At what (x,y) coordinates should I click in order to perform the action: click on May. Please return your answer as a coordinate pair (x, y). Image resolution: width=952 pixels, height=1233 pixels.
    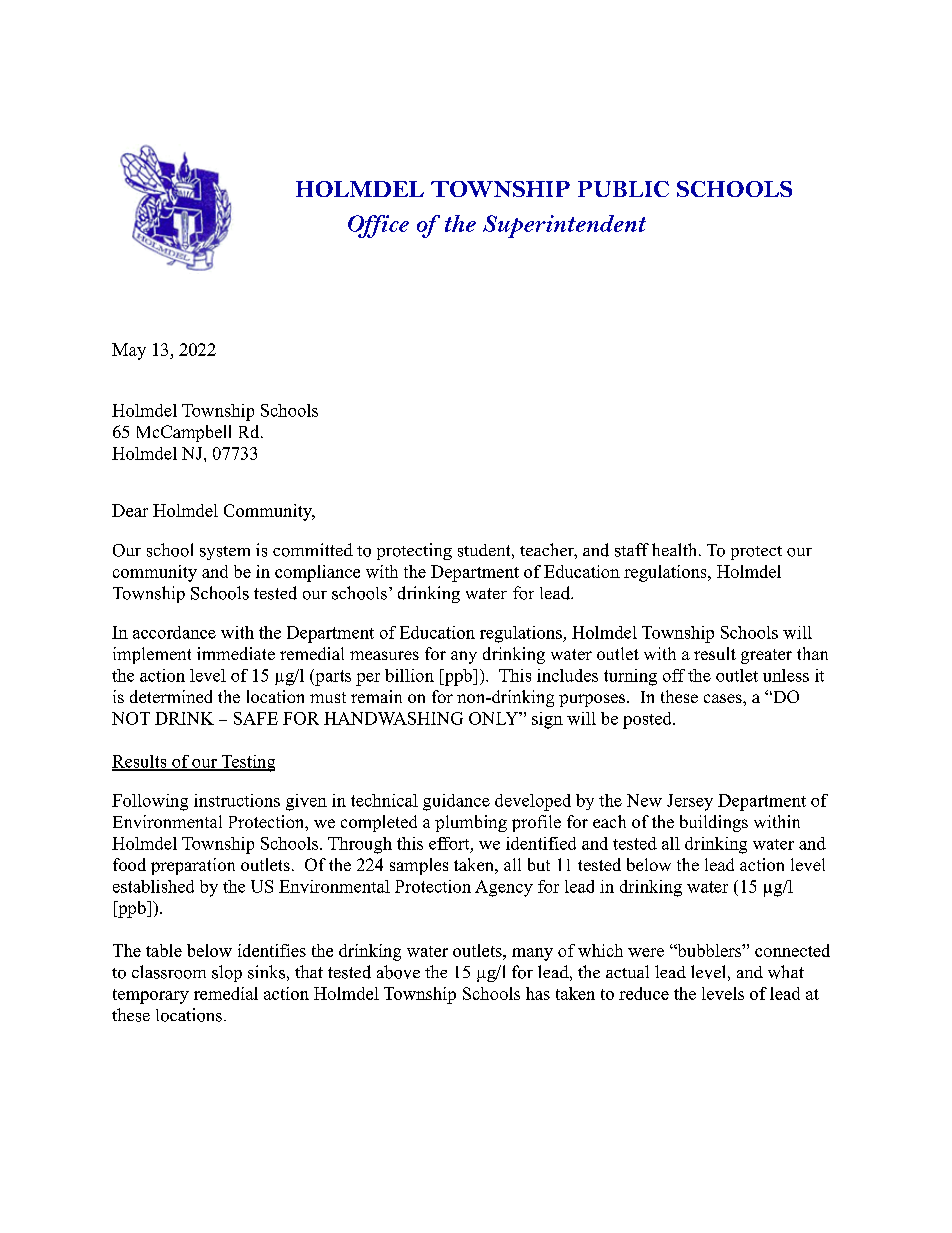
    Looking at the image, I should click on (129, 351).
